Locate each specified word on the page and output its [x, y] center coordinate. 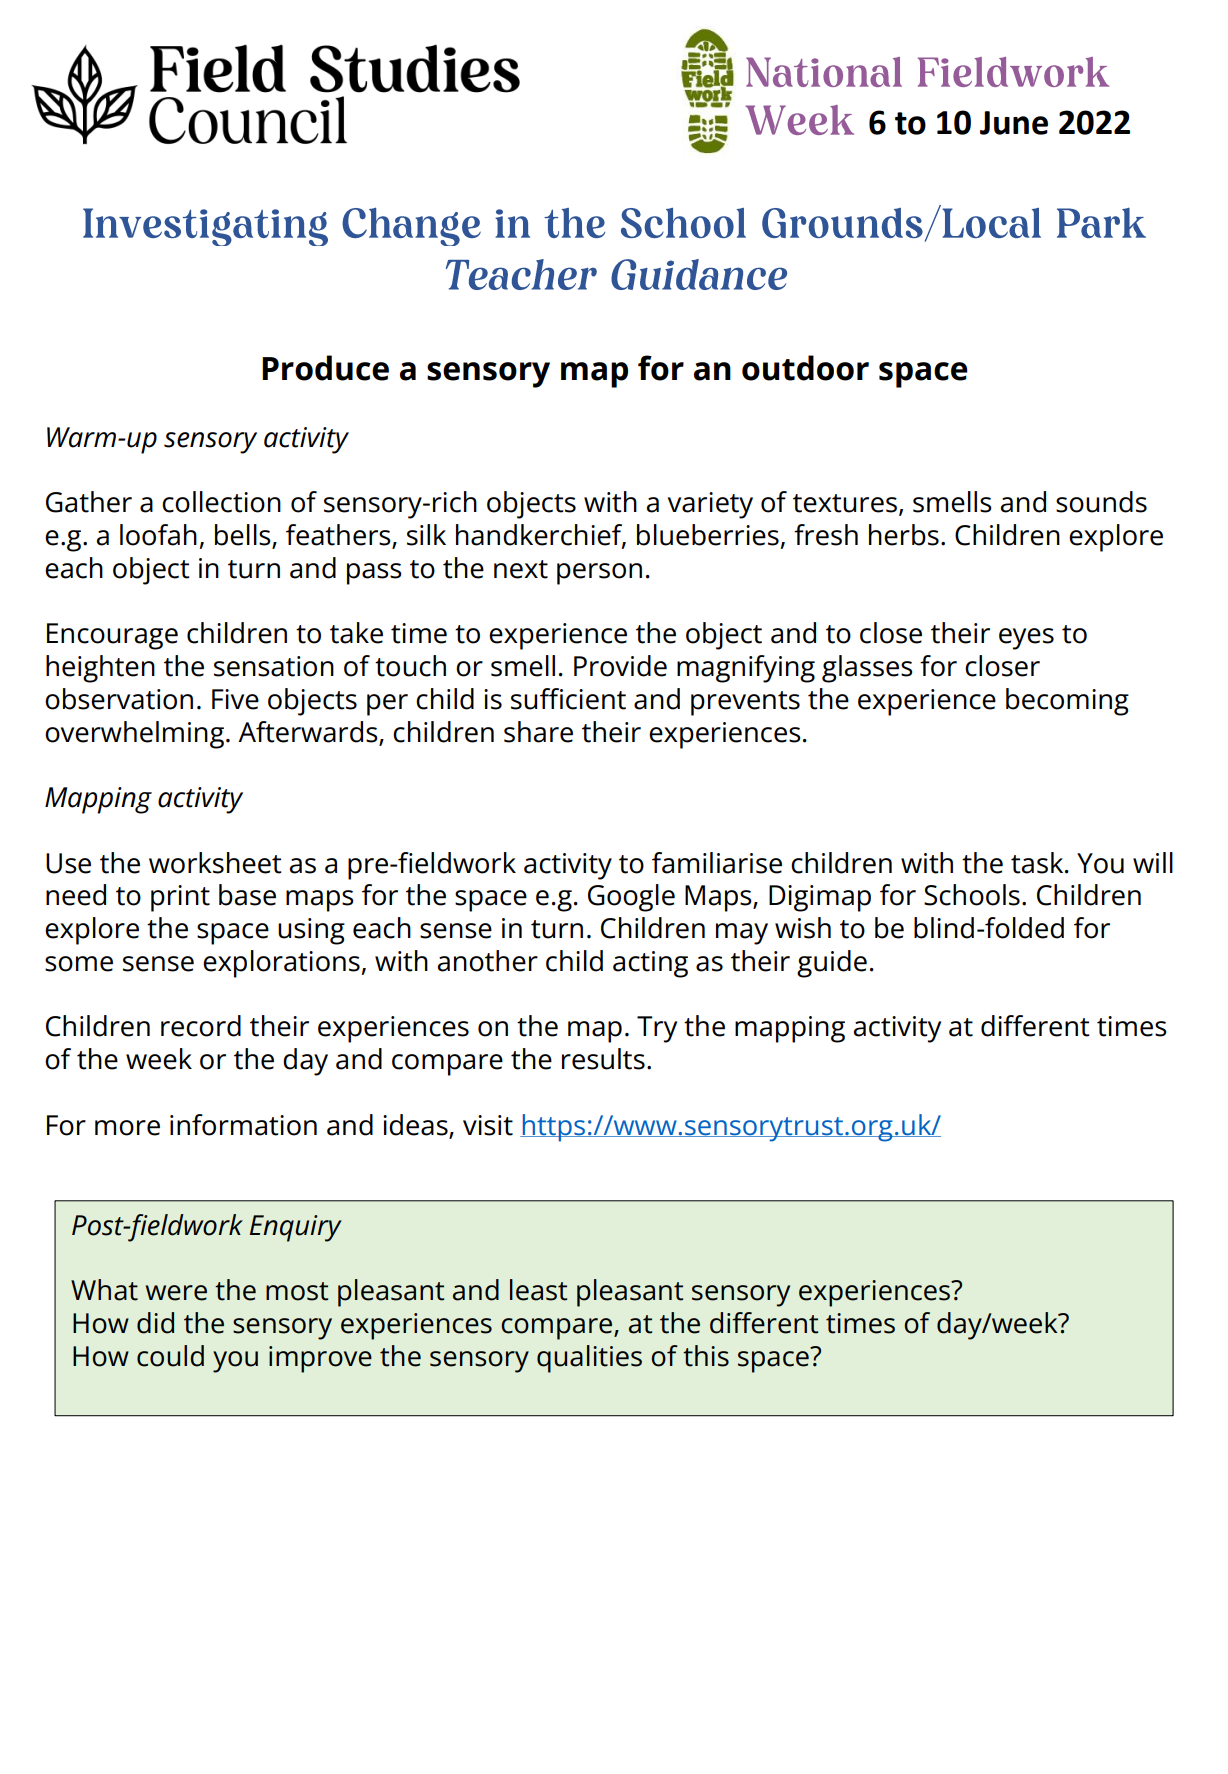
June [1014, 123]
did [155, 1323]
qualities [589, 1359]
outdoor [805, 368]
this [706, 1356]
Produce [325, 368]
